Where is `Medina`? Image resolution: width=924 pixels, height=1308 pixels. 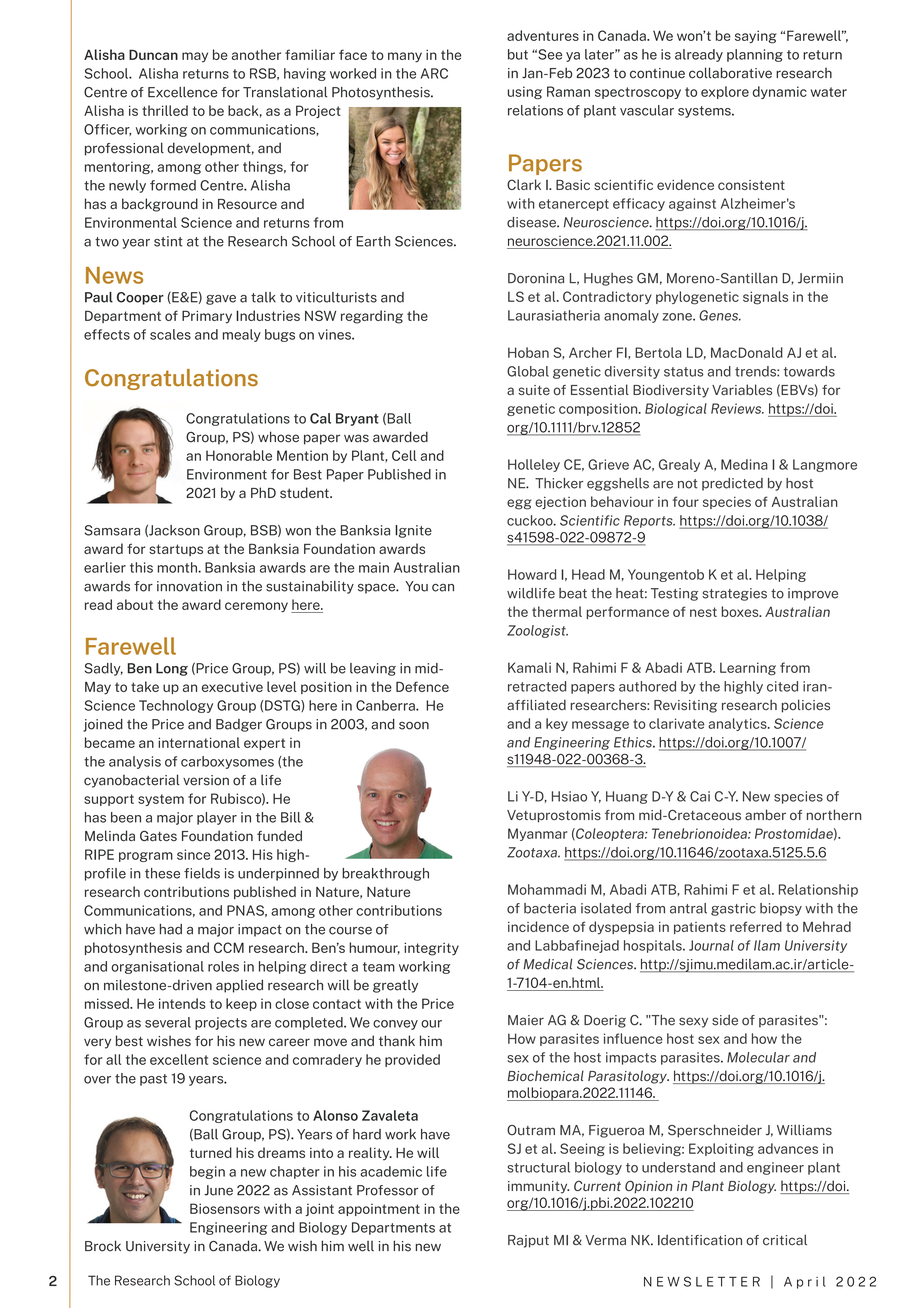 Medina is located at coordinates (744, 464).
